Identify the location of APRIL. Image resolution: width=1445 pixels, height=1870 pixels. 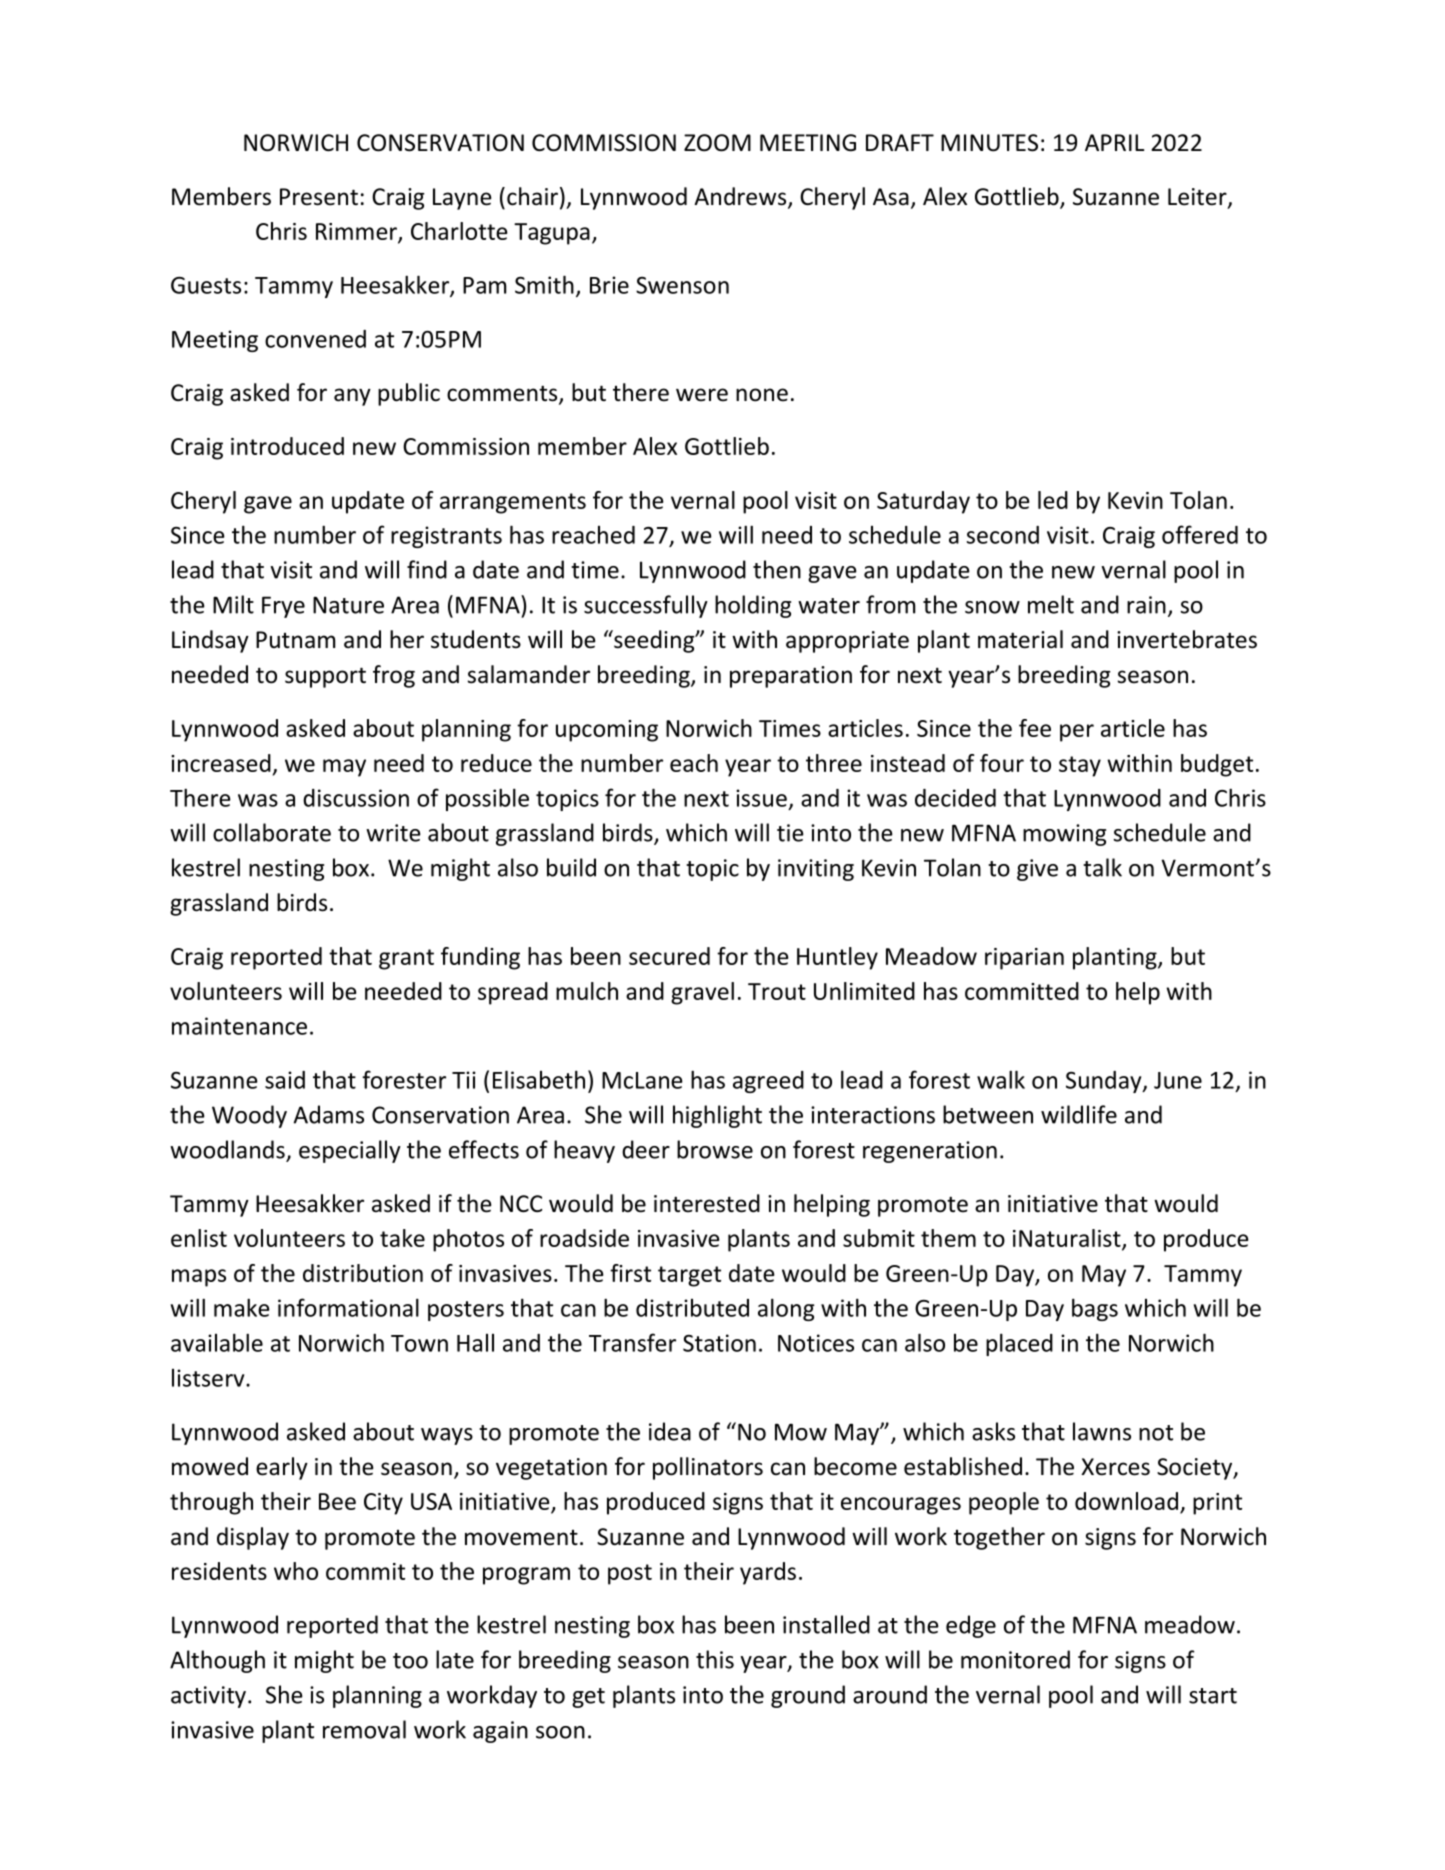
(1114, 142).
